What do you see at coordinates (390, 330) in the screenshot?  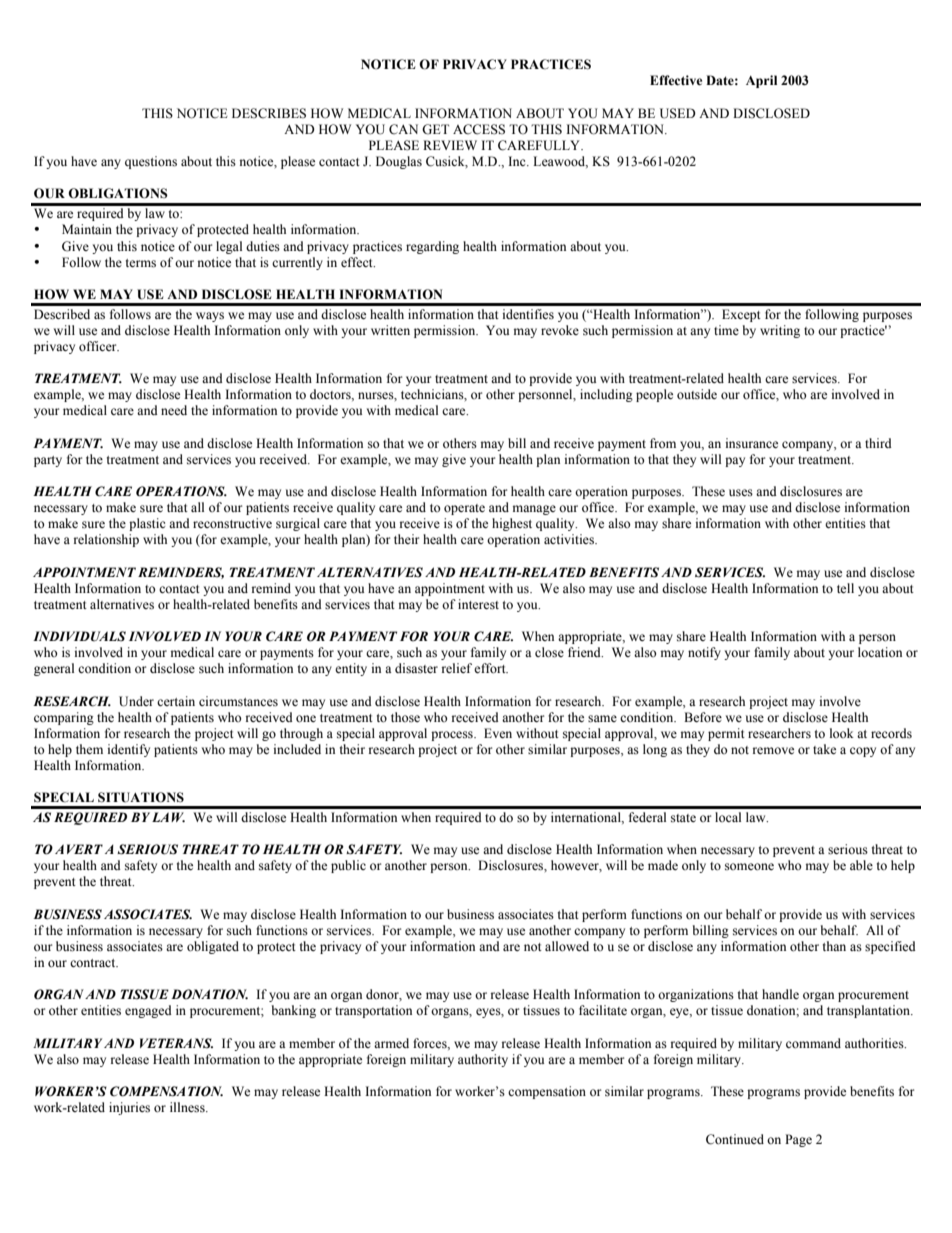 I see `written` at bounding box center [390, 330].
